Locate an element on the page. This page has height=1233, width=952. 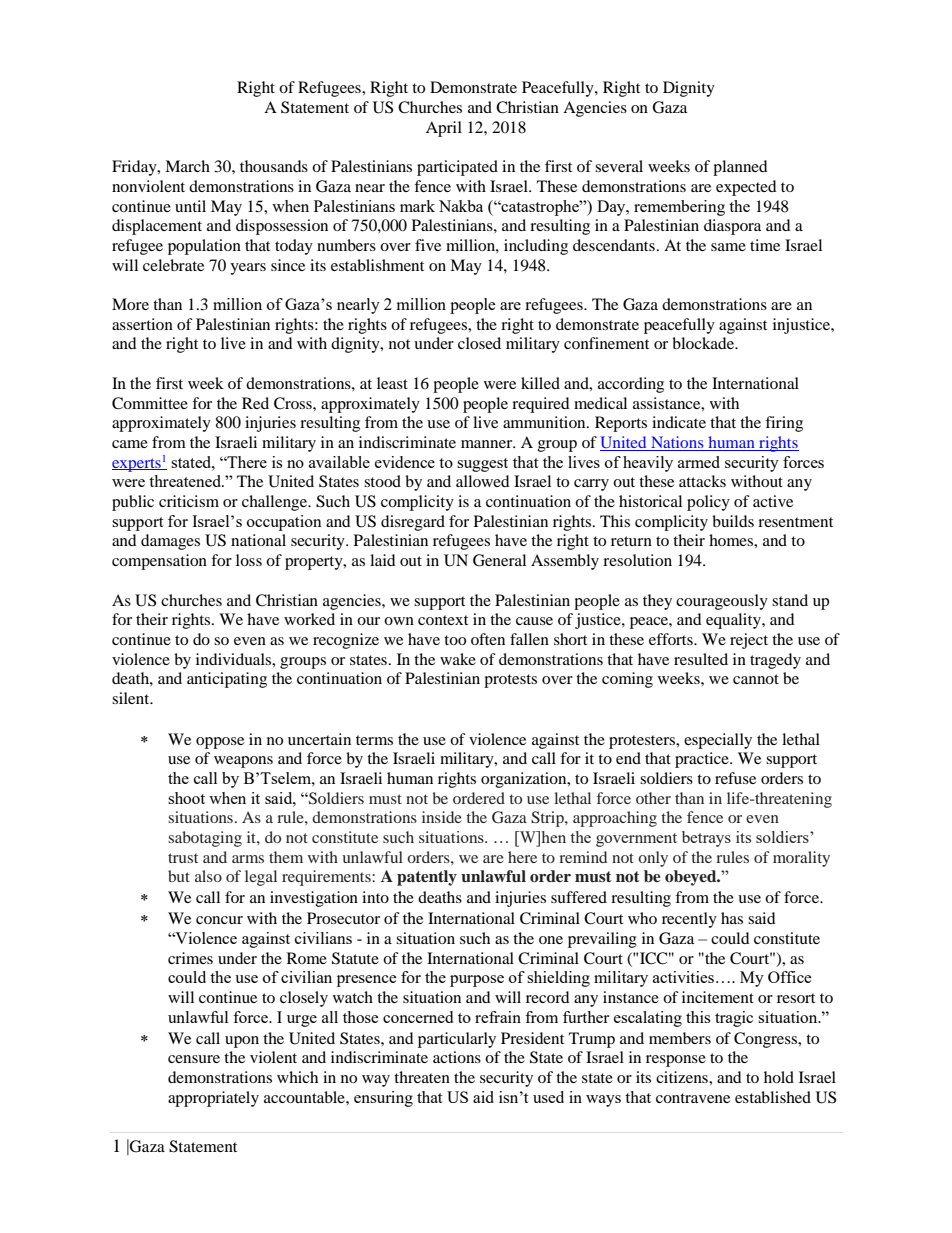
equality is located at coordinates (734, 621).
